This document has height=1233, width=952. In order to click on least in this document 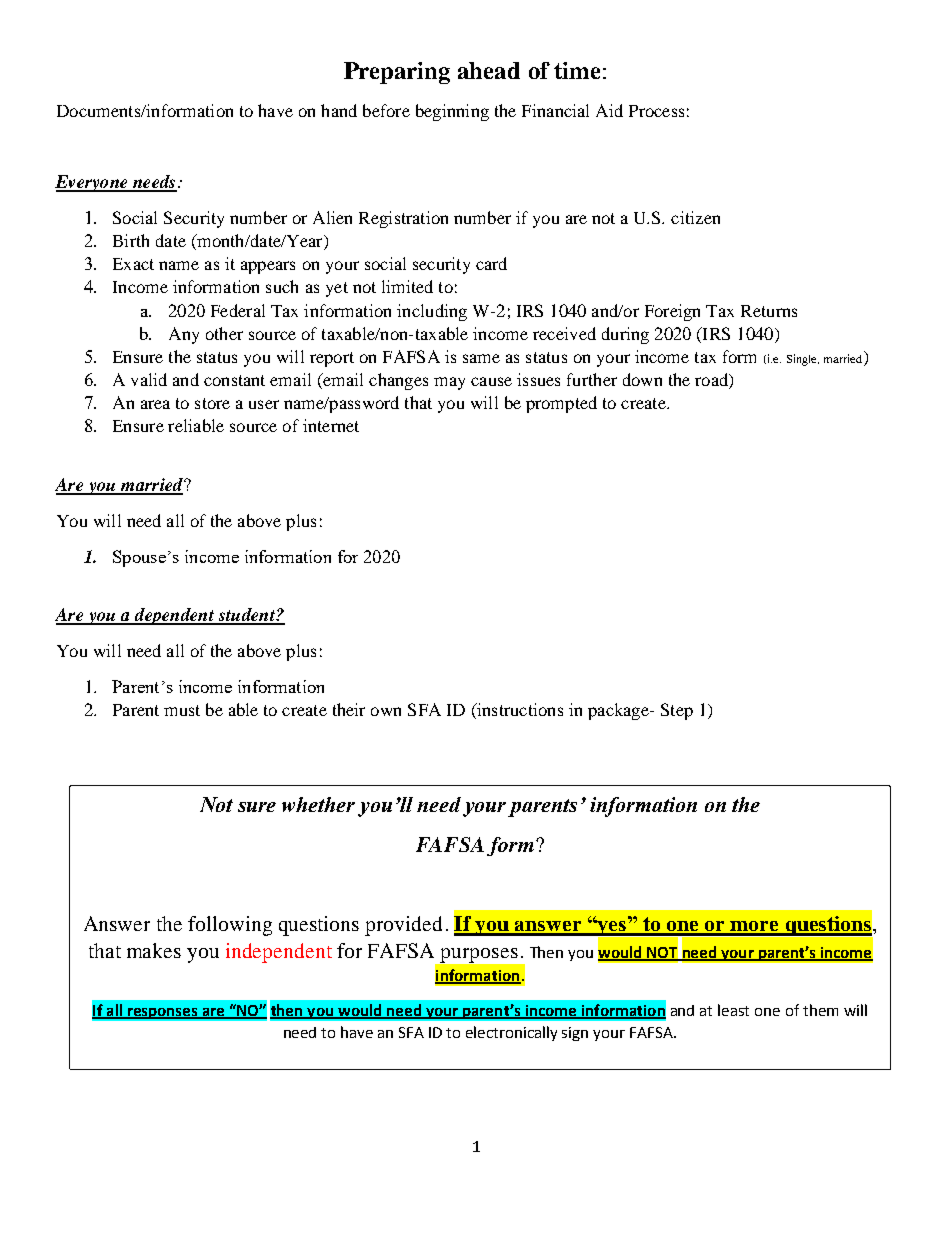, I will do `click(733, 1010)`.
